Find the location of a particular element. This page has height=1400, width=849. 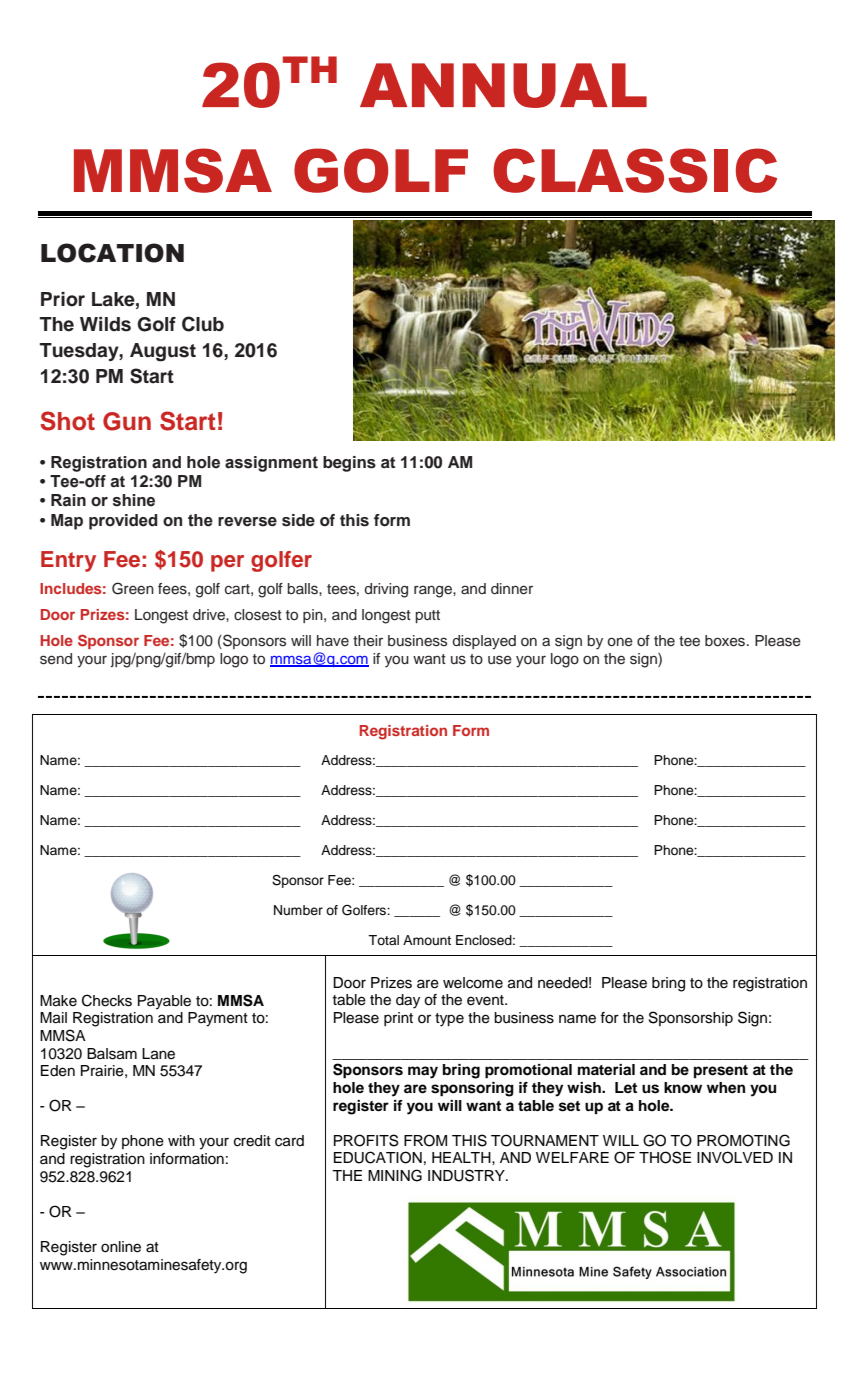

their is located at coordinates (368, 641).
